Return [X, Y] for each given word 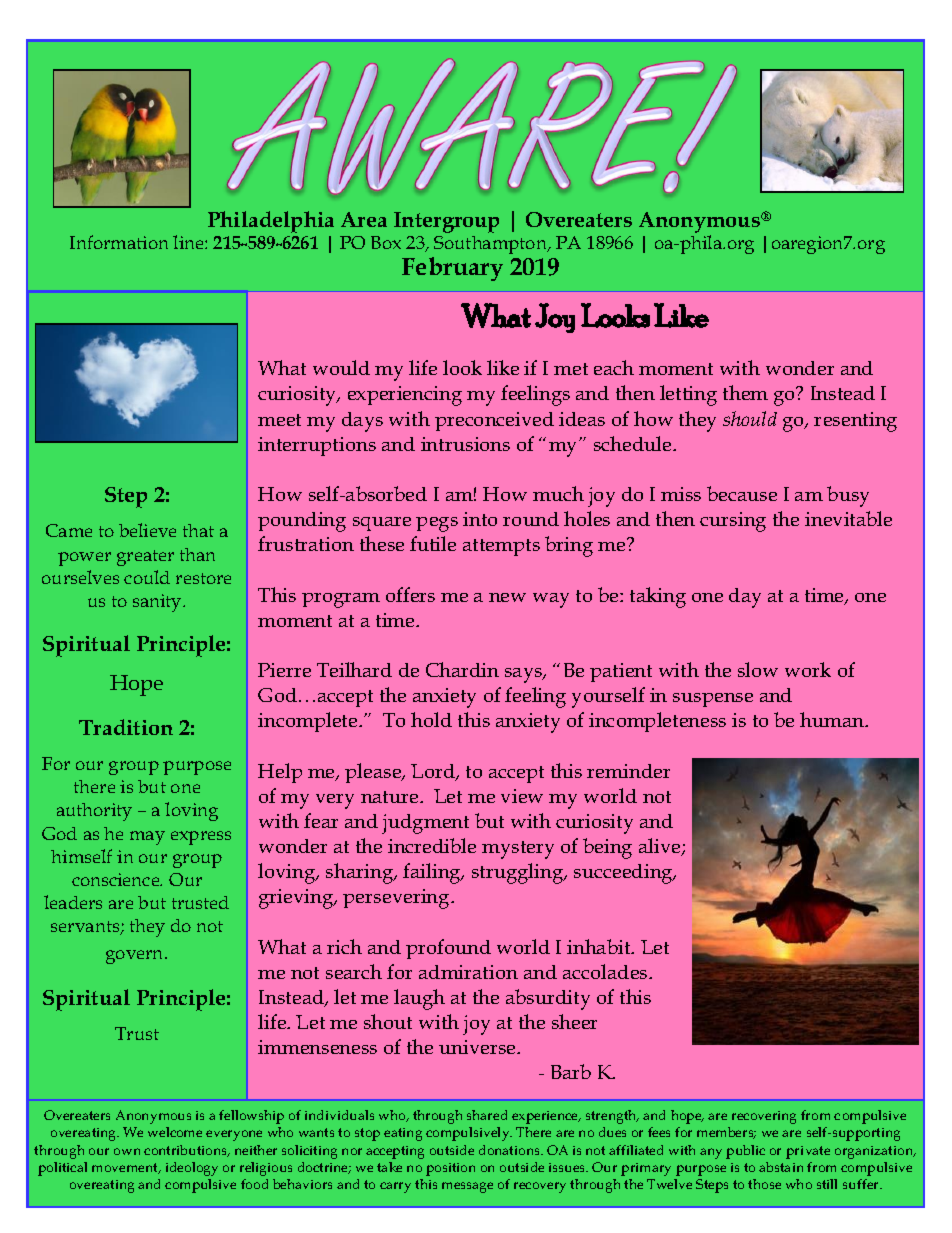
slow [758, 669]
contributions [186, 1151]
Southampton [492, 245]
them [745, 392]
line [189, 242]
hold [431, 719]
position [450, 1169]
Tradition [126, 727]
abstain [781, 1167]
